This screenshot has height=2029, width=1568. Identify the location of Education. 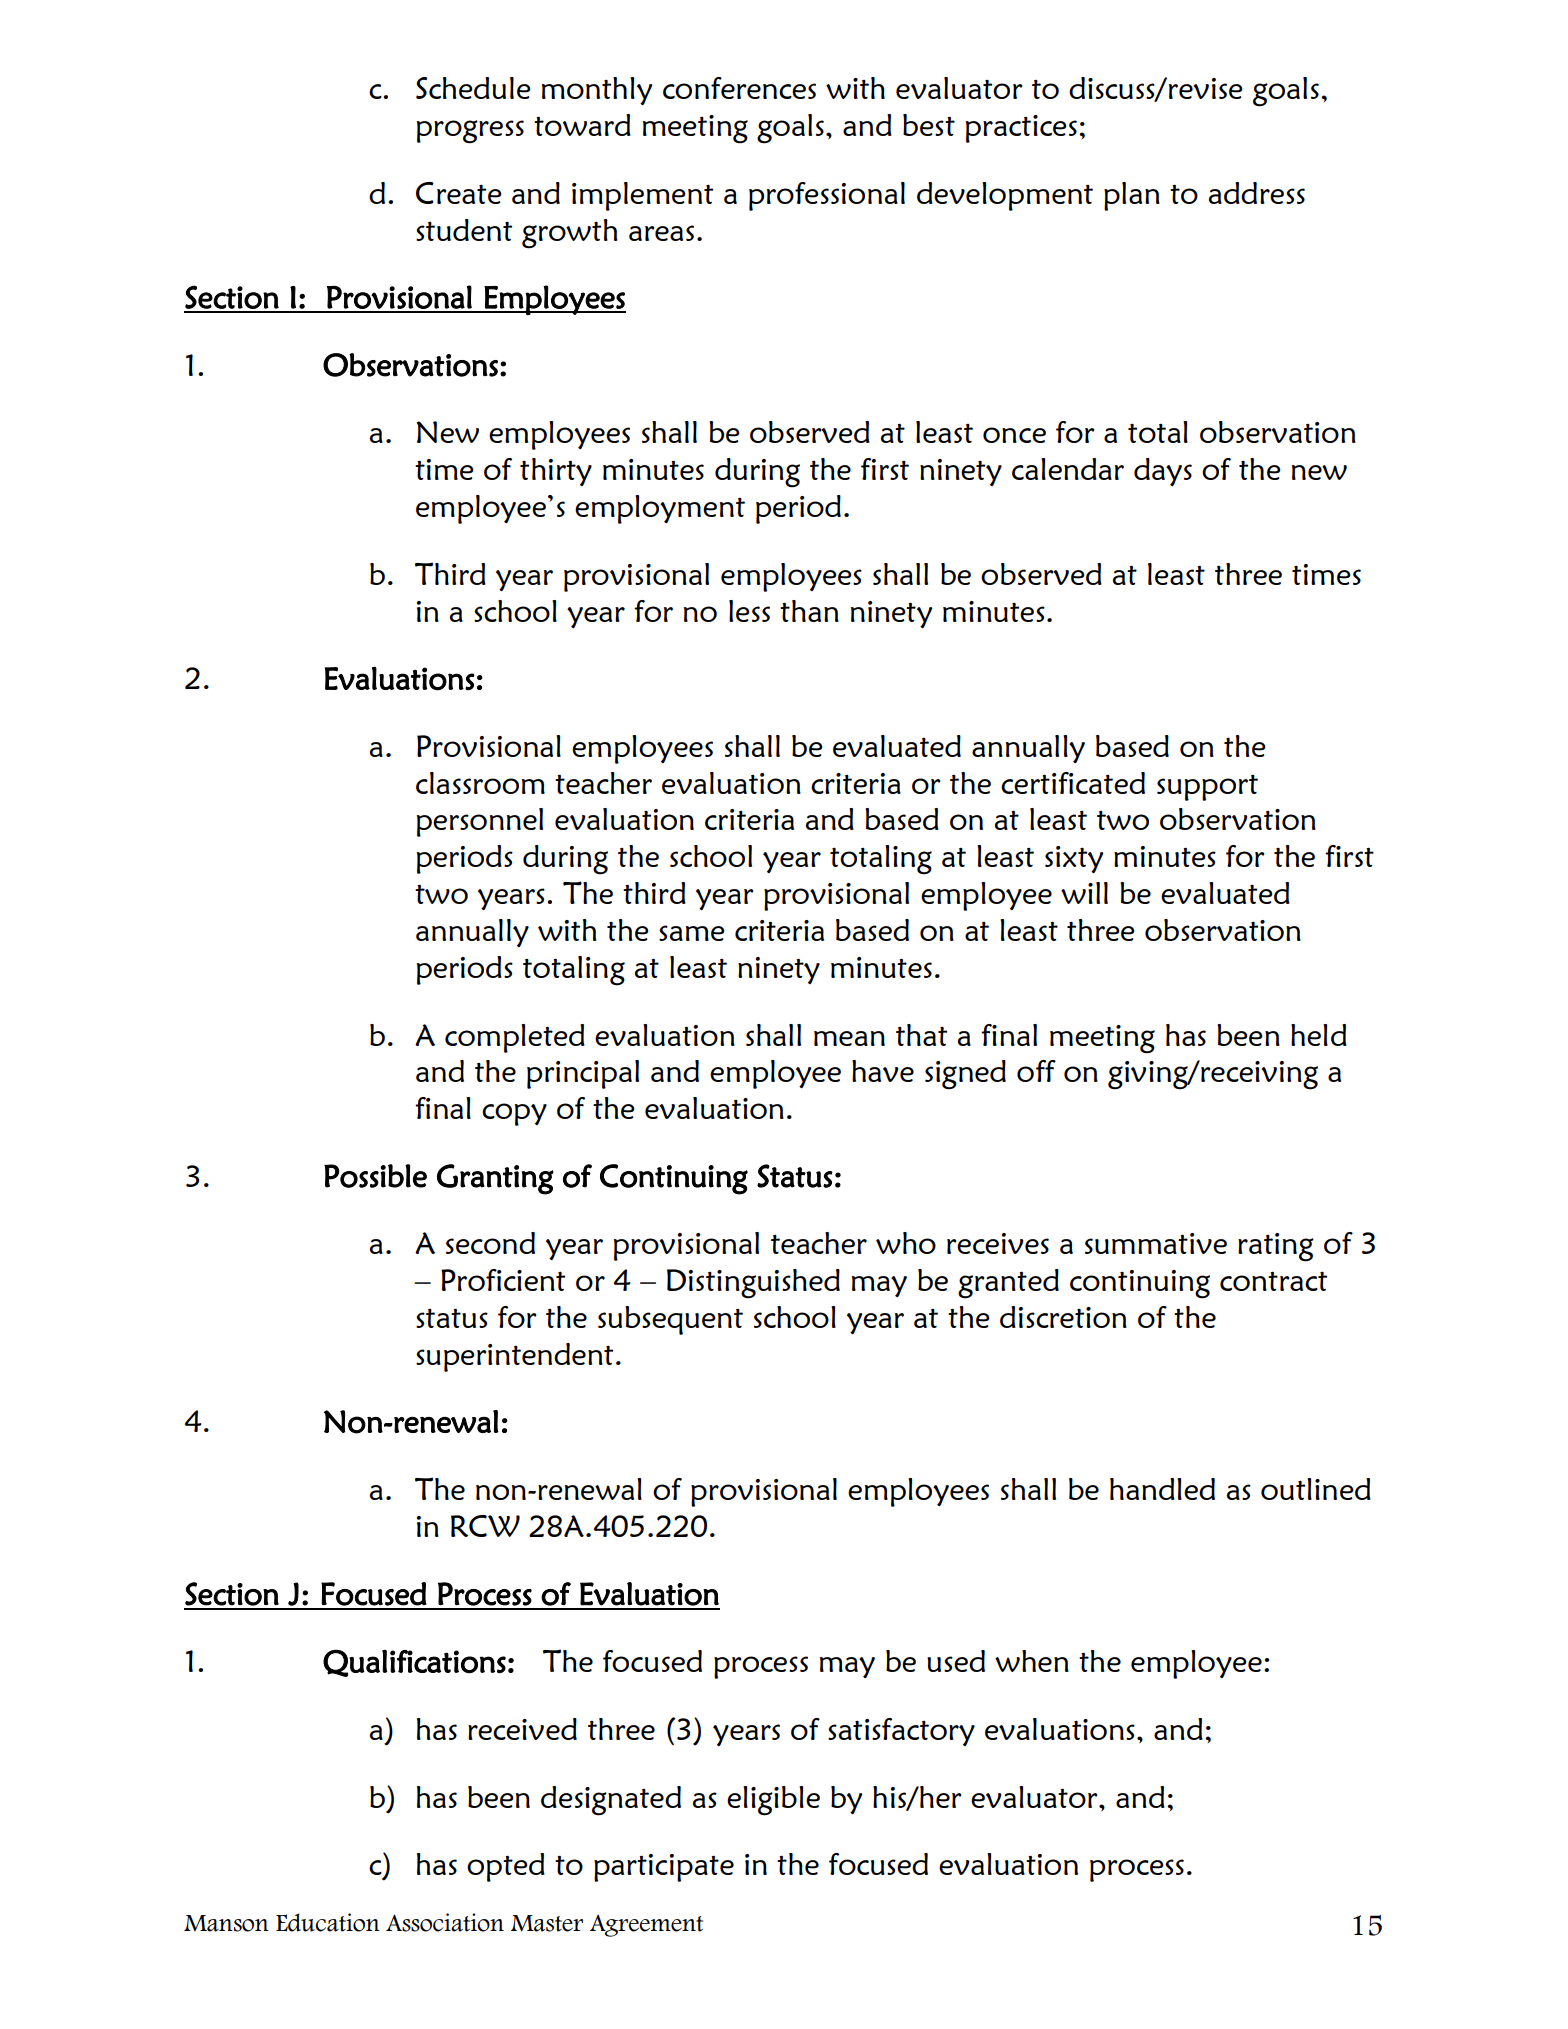
(328, 1922).
